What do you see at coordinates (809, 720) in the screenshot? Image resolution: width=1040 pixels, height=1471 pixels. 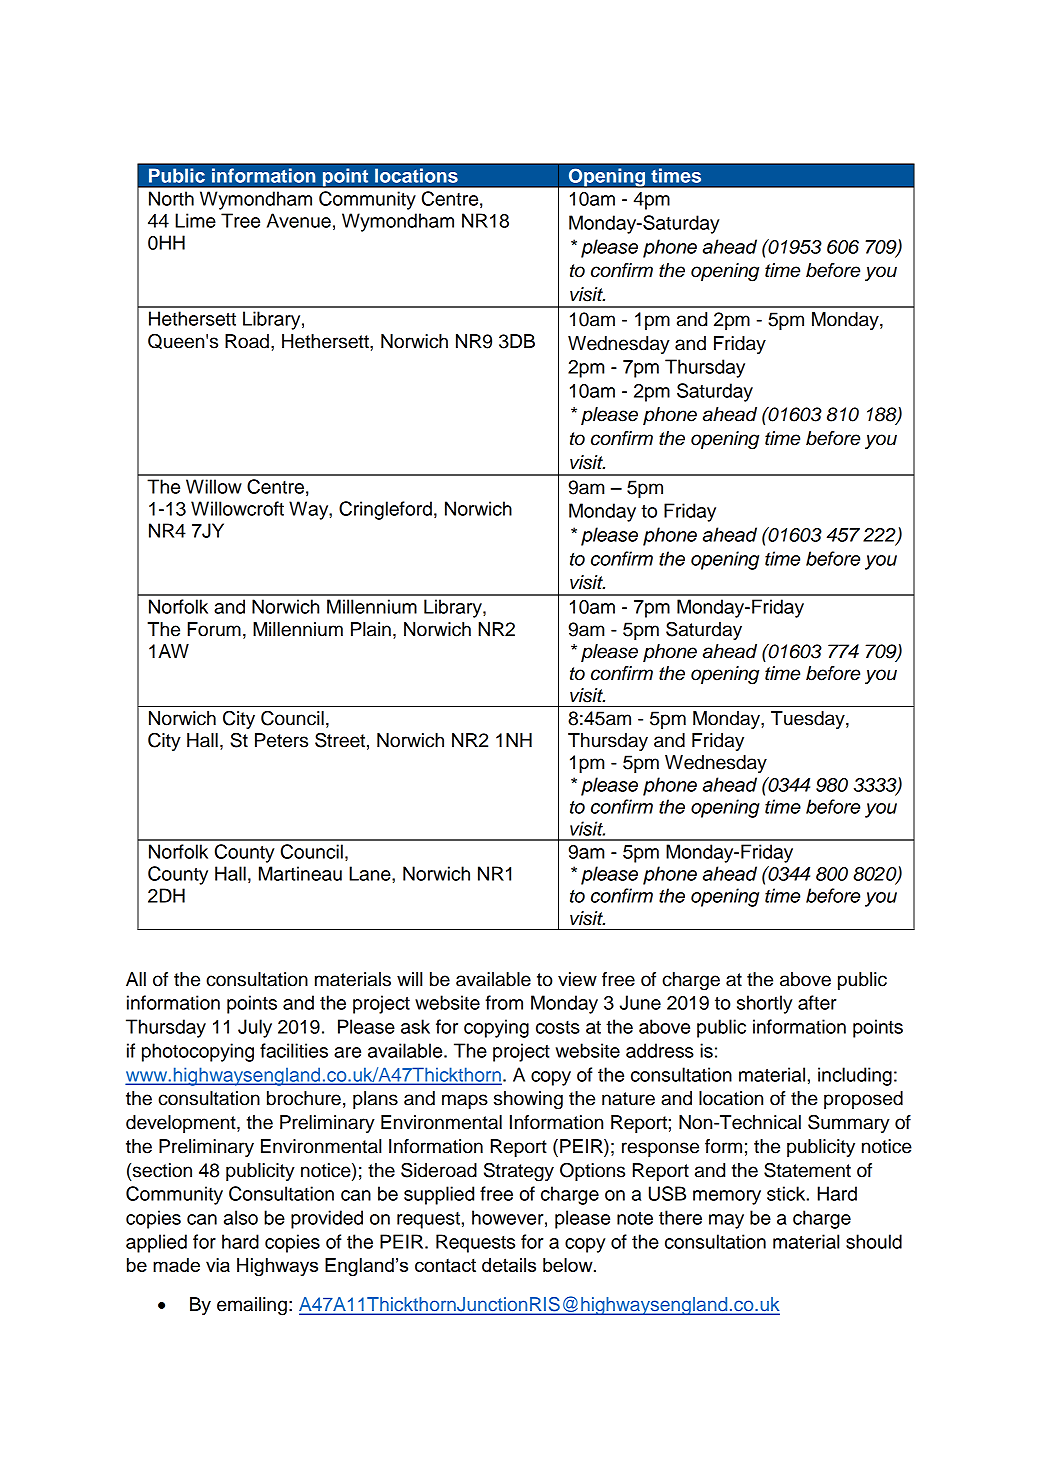 I see `Tuesday` at bounding box center [809, 720].
